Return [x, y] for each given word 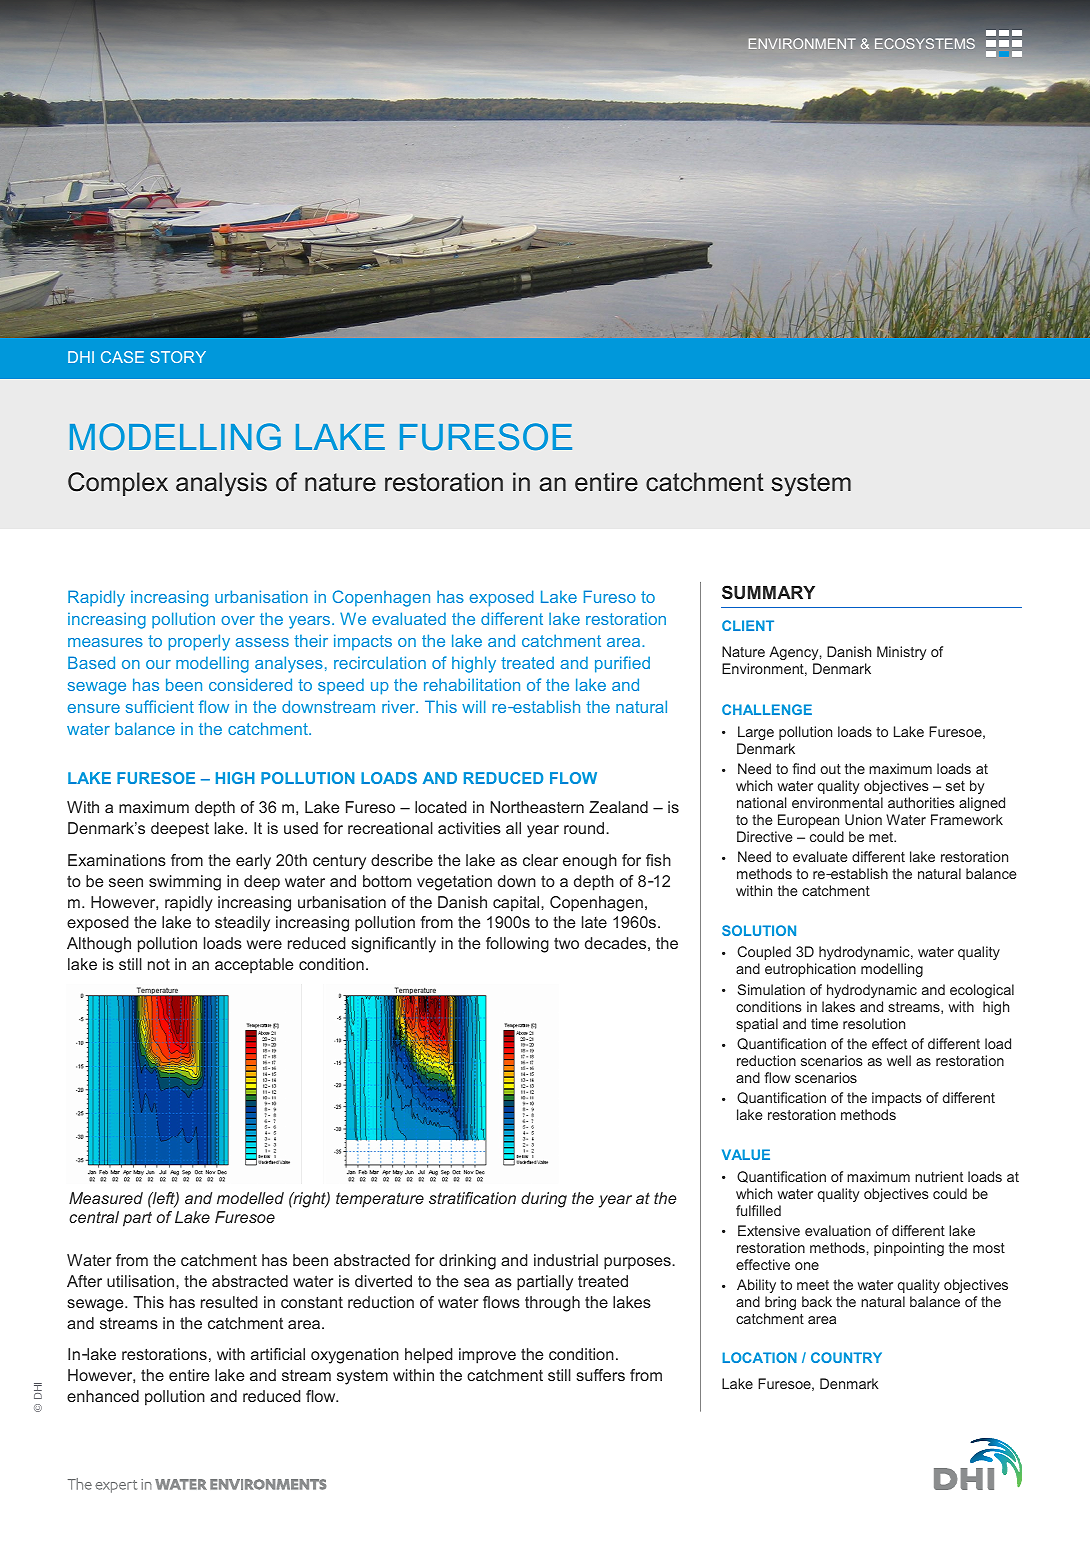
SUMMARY [768, 592]
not [159, 964]
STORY [178, 357]
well [899, 1060]
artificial [278, 1354]
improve [487, 1356]
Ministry [902, 653]
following [517, 945]
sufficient [160, 706]
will [474, 706]
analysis [221, 484]
